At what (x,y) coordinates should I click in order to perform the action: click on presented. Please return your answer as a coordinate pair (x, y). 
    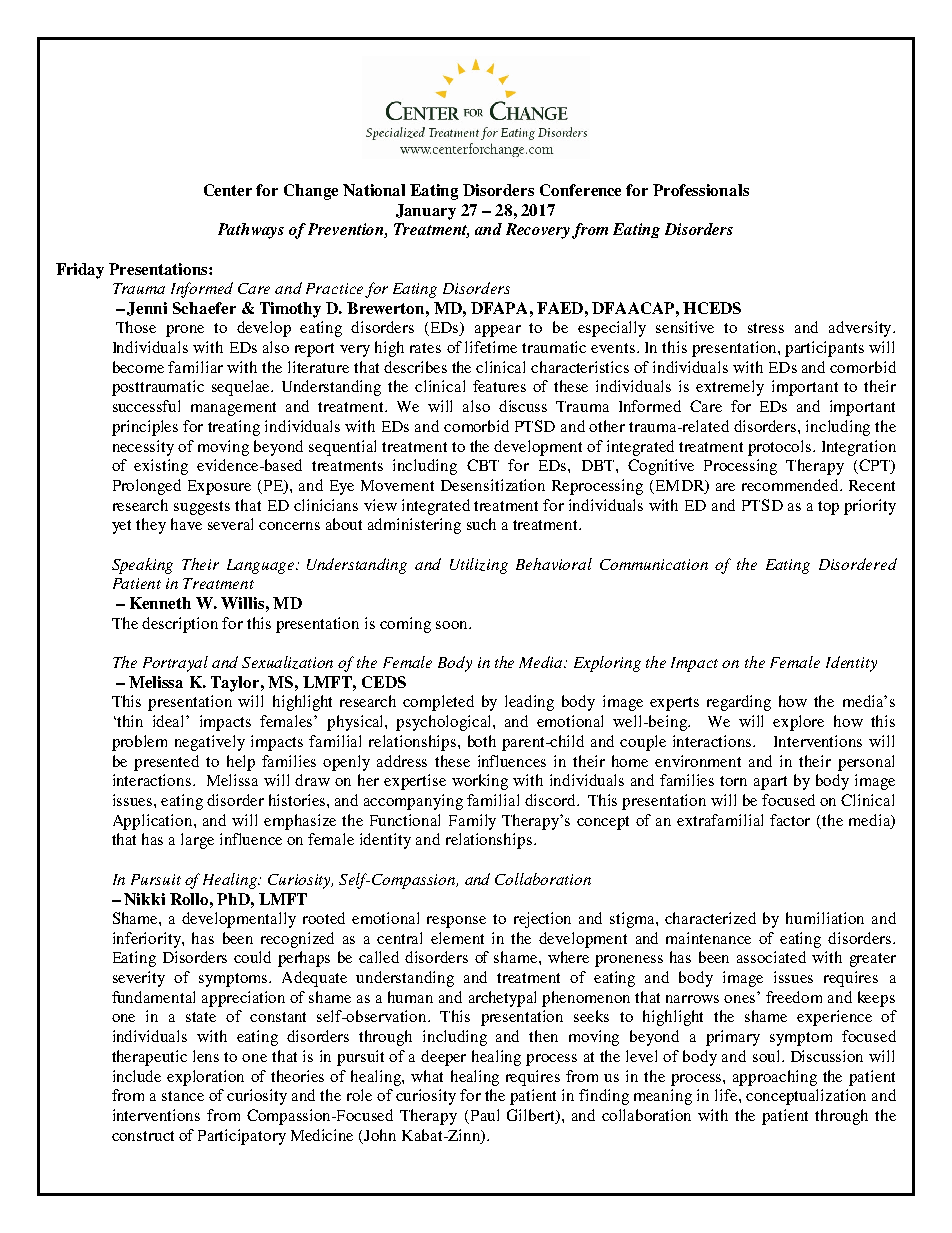
    Looking at the image, I should click on (166, 763).
